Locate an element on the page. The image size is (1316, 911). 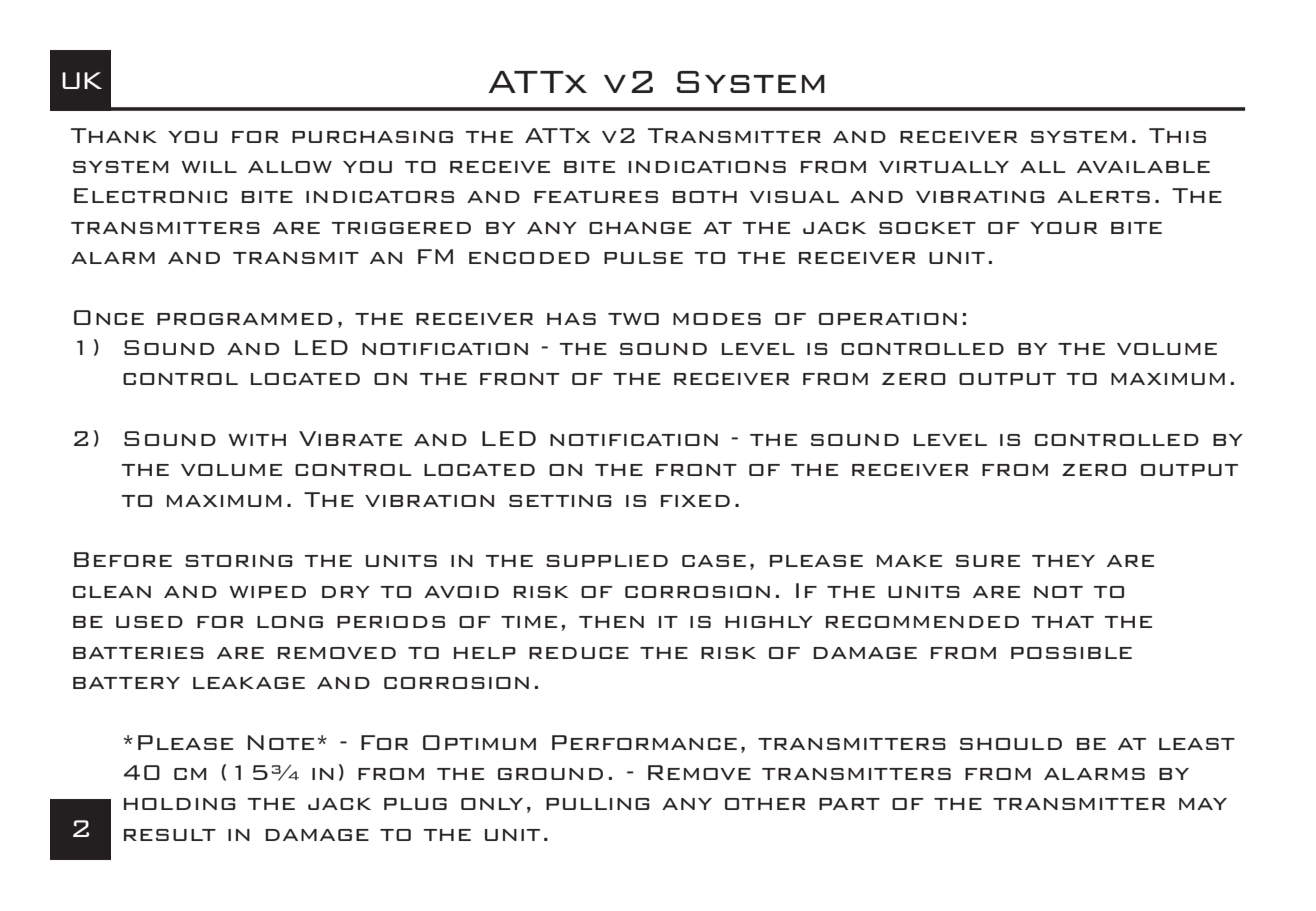
they is located at coordinates (1063, 561).
